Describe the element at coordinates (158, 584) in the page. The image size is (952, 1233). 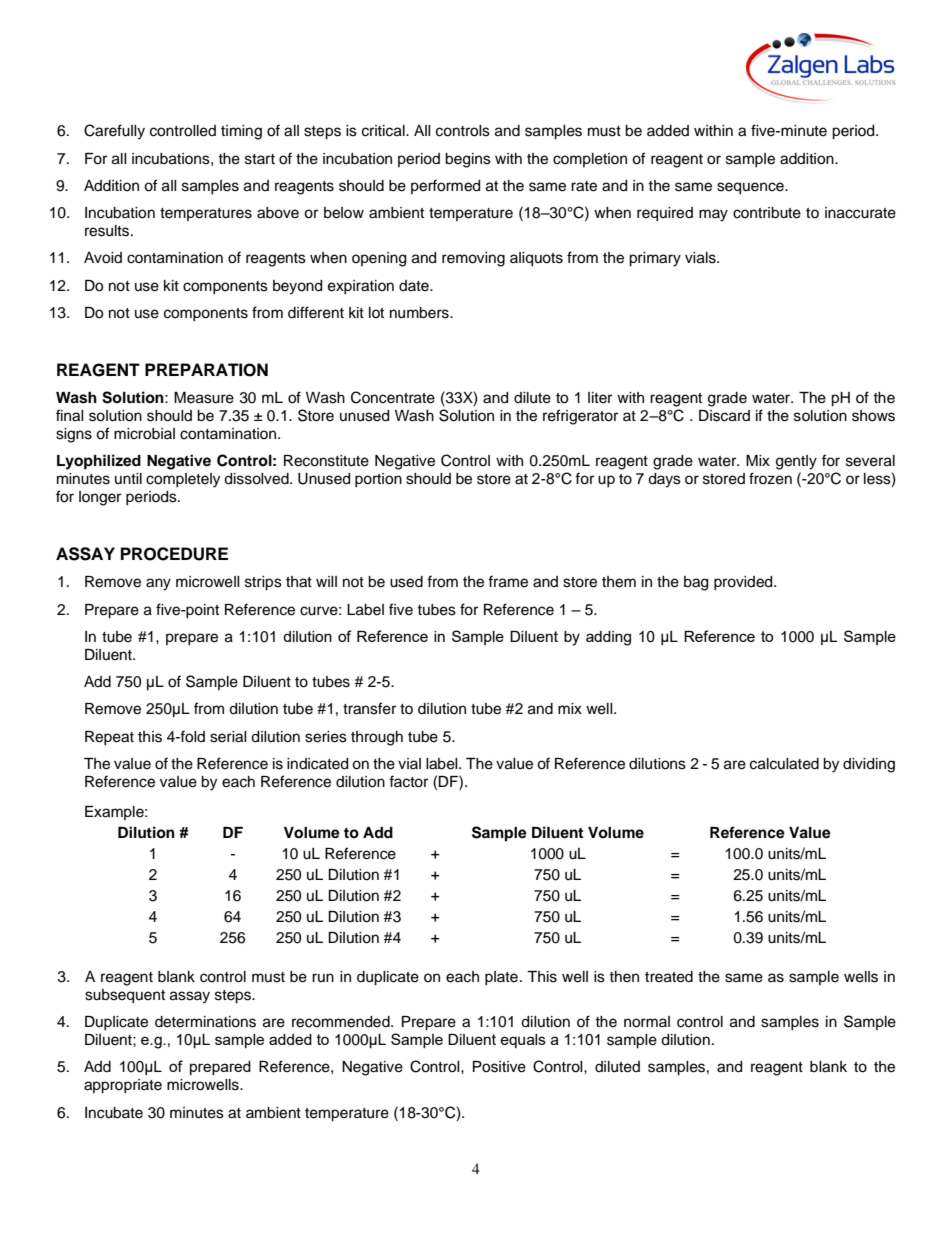
I see `any` at that location.
